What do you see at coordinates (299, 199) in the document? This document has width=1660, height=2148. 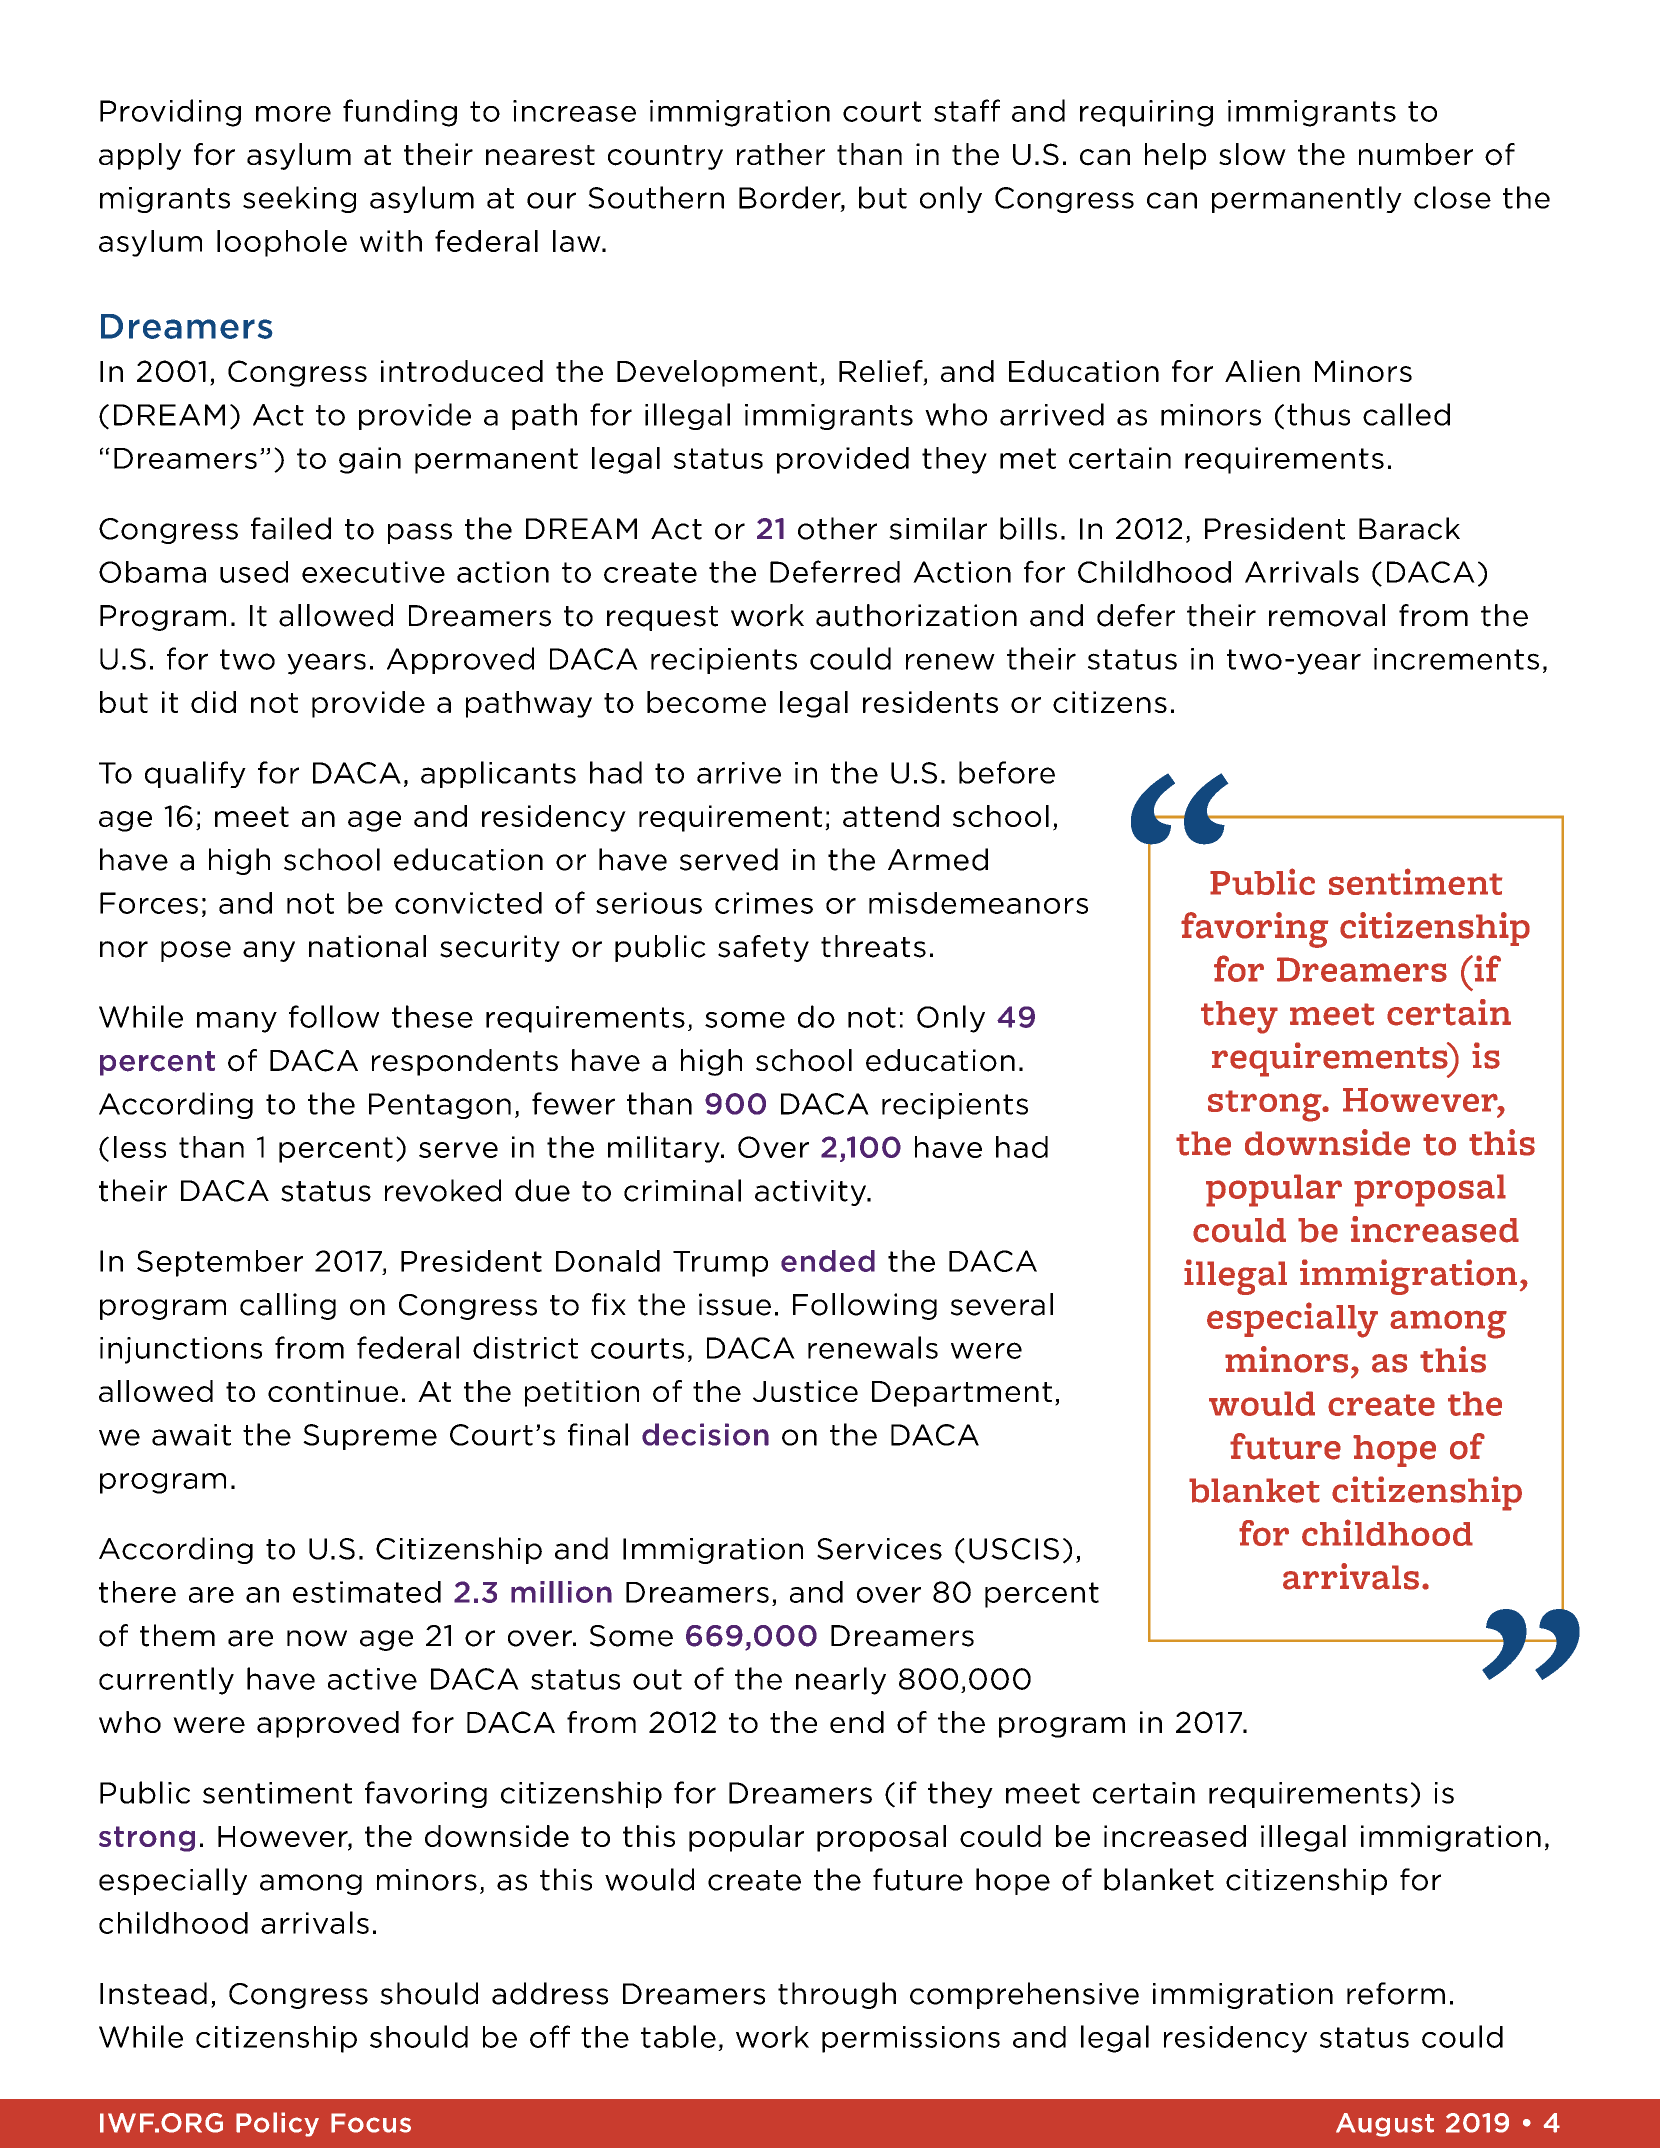 I see `seeking` at bounding box center [299, 199].
